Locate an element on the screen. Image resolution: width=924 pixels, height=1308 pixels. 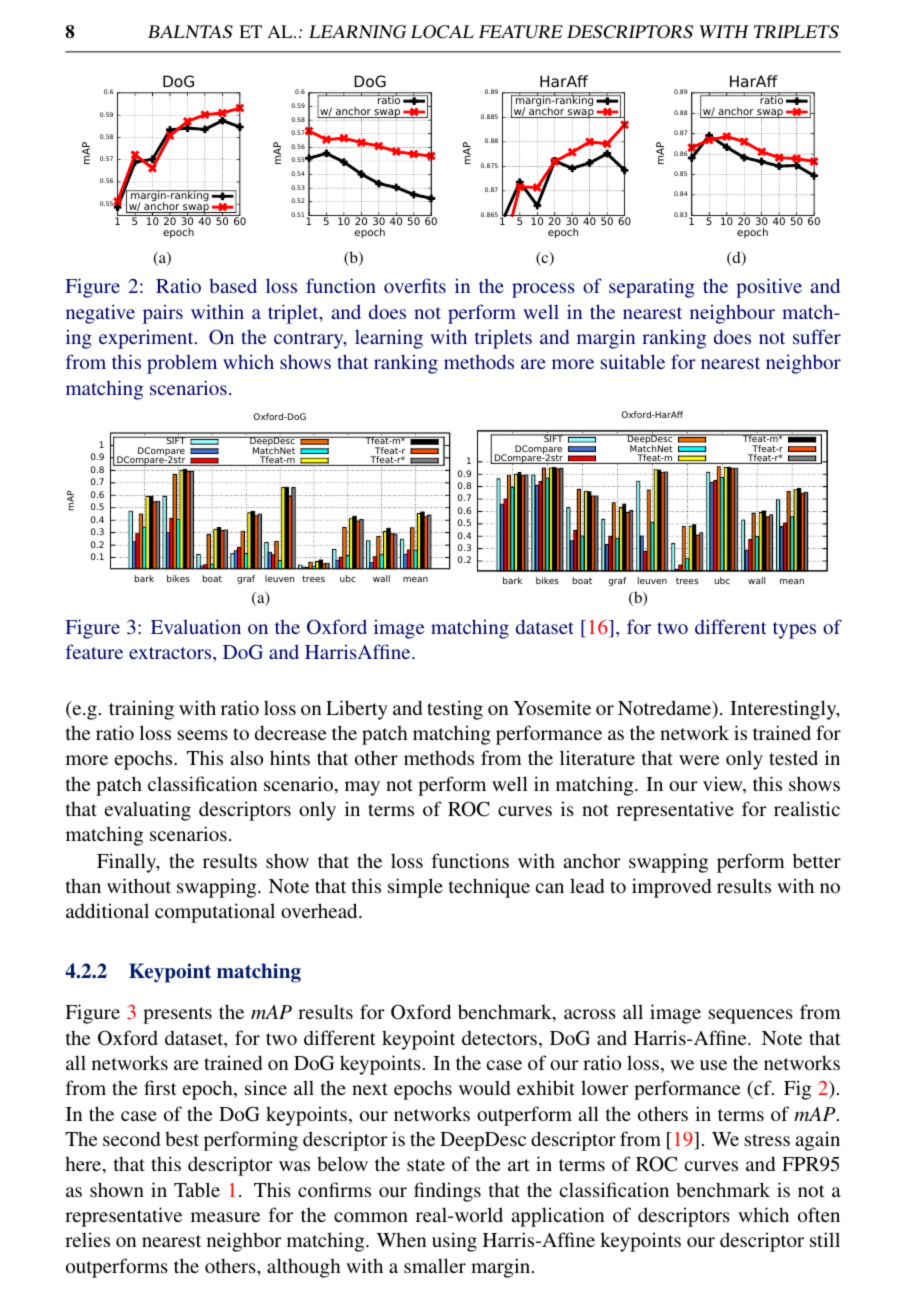
process is located at coordinates (543, 290).
